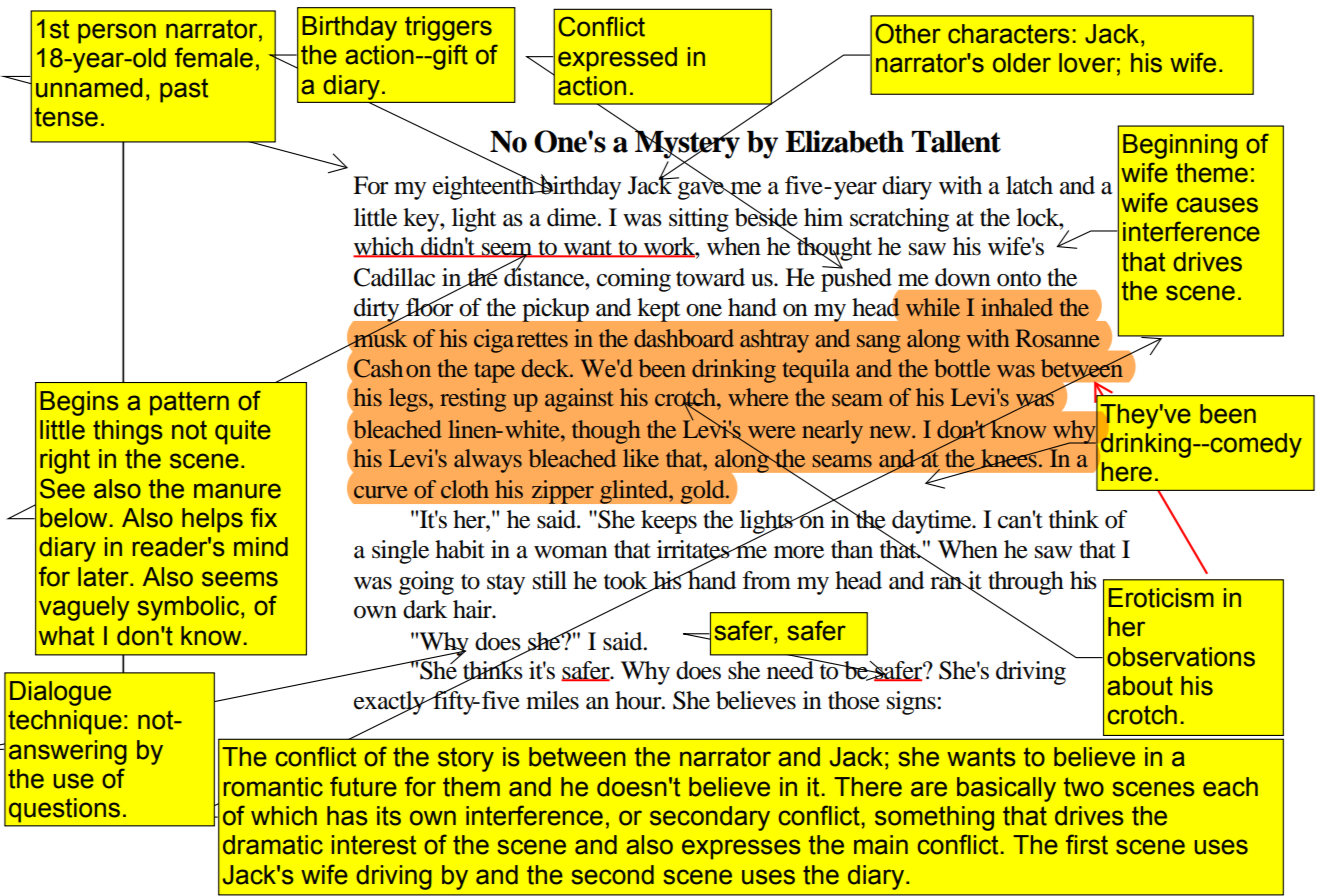 This document has height=896, width=1342. What do you see at coordinates (1029, 185) in the document?
I see `latch` at bounding box center [1029, 185].
